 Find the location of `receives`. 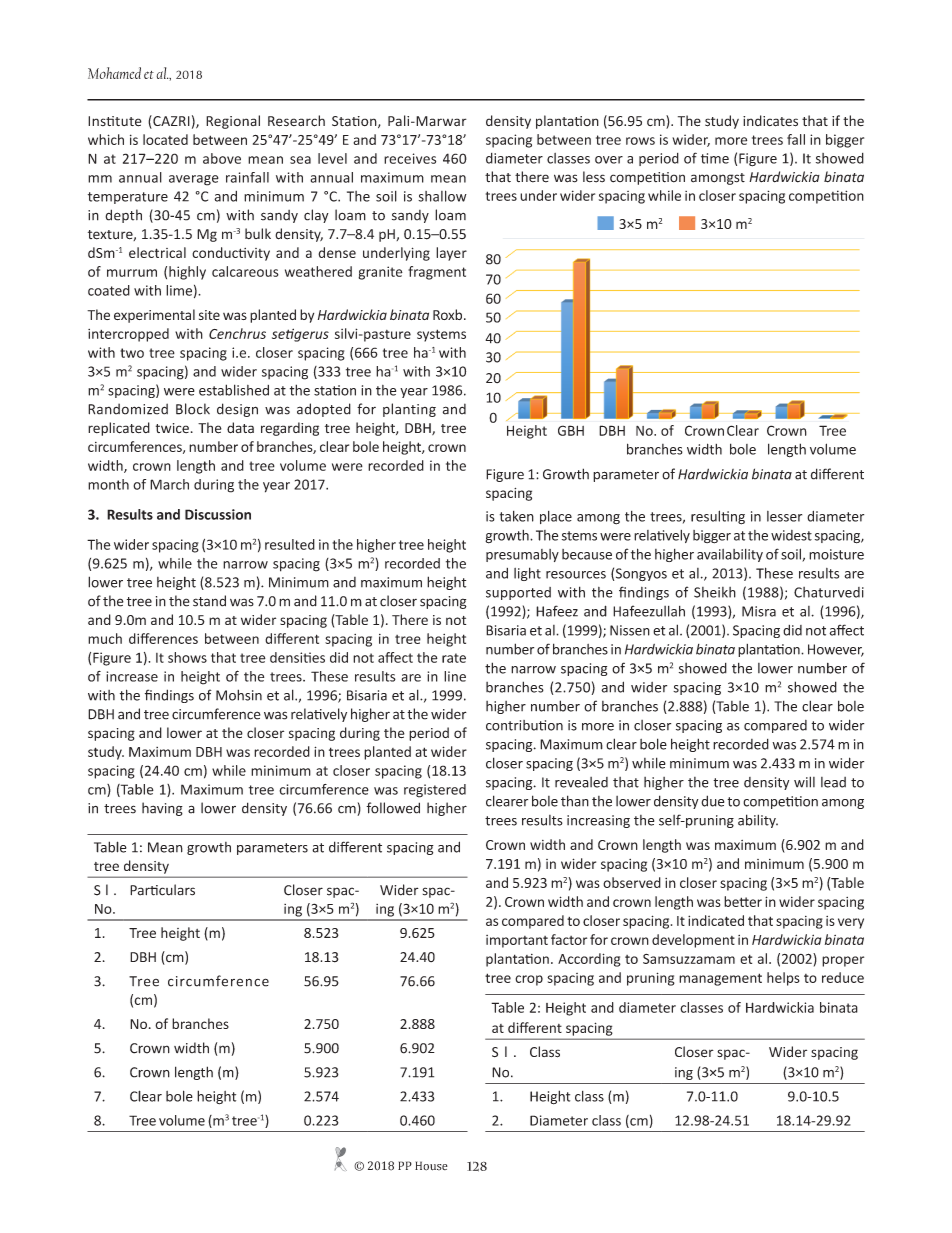

receives is located at coordinates (410, 158).
